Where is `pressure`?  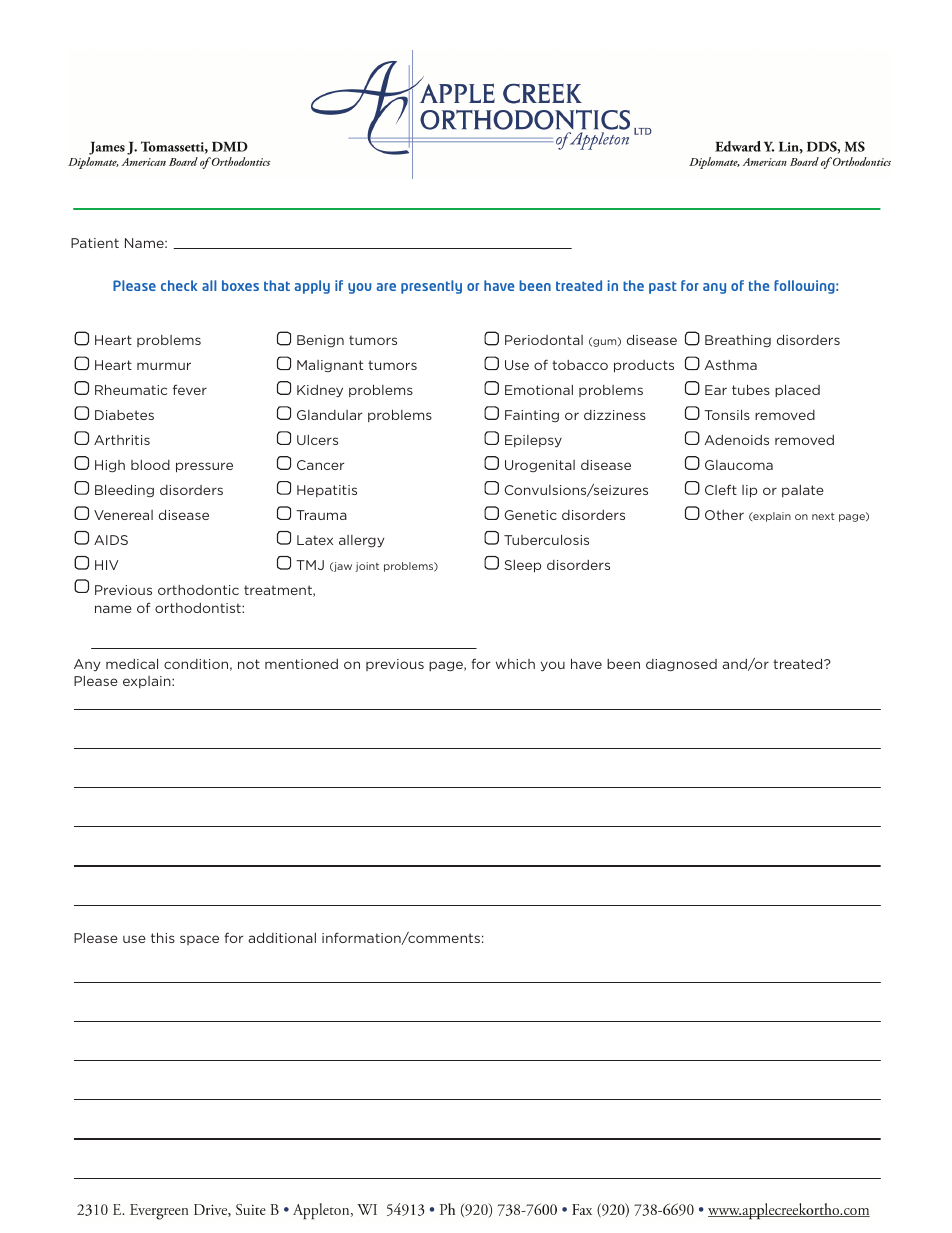
pressure is located at coordinates (204, 467).
